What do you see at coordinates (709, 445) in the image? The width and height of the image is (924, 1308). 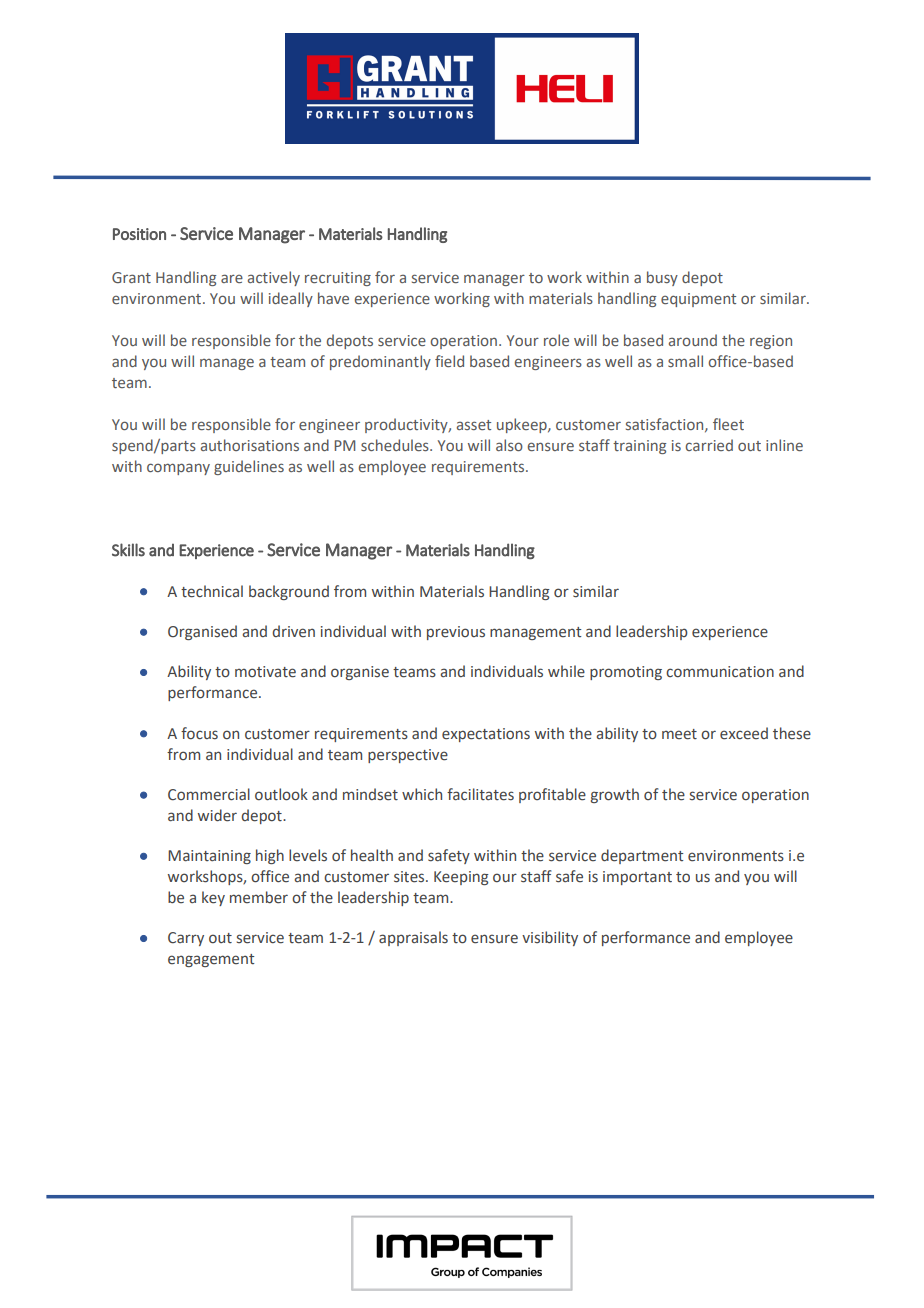 I see `carried` at bounding box center [709, 445].
